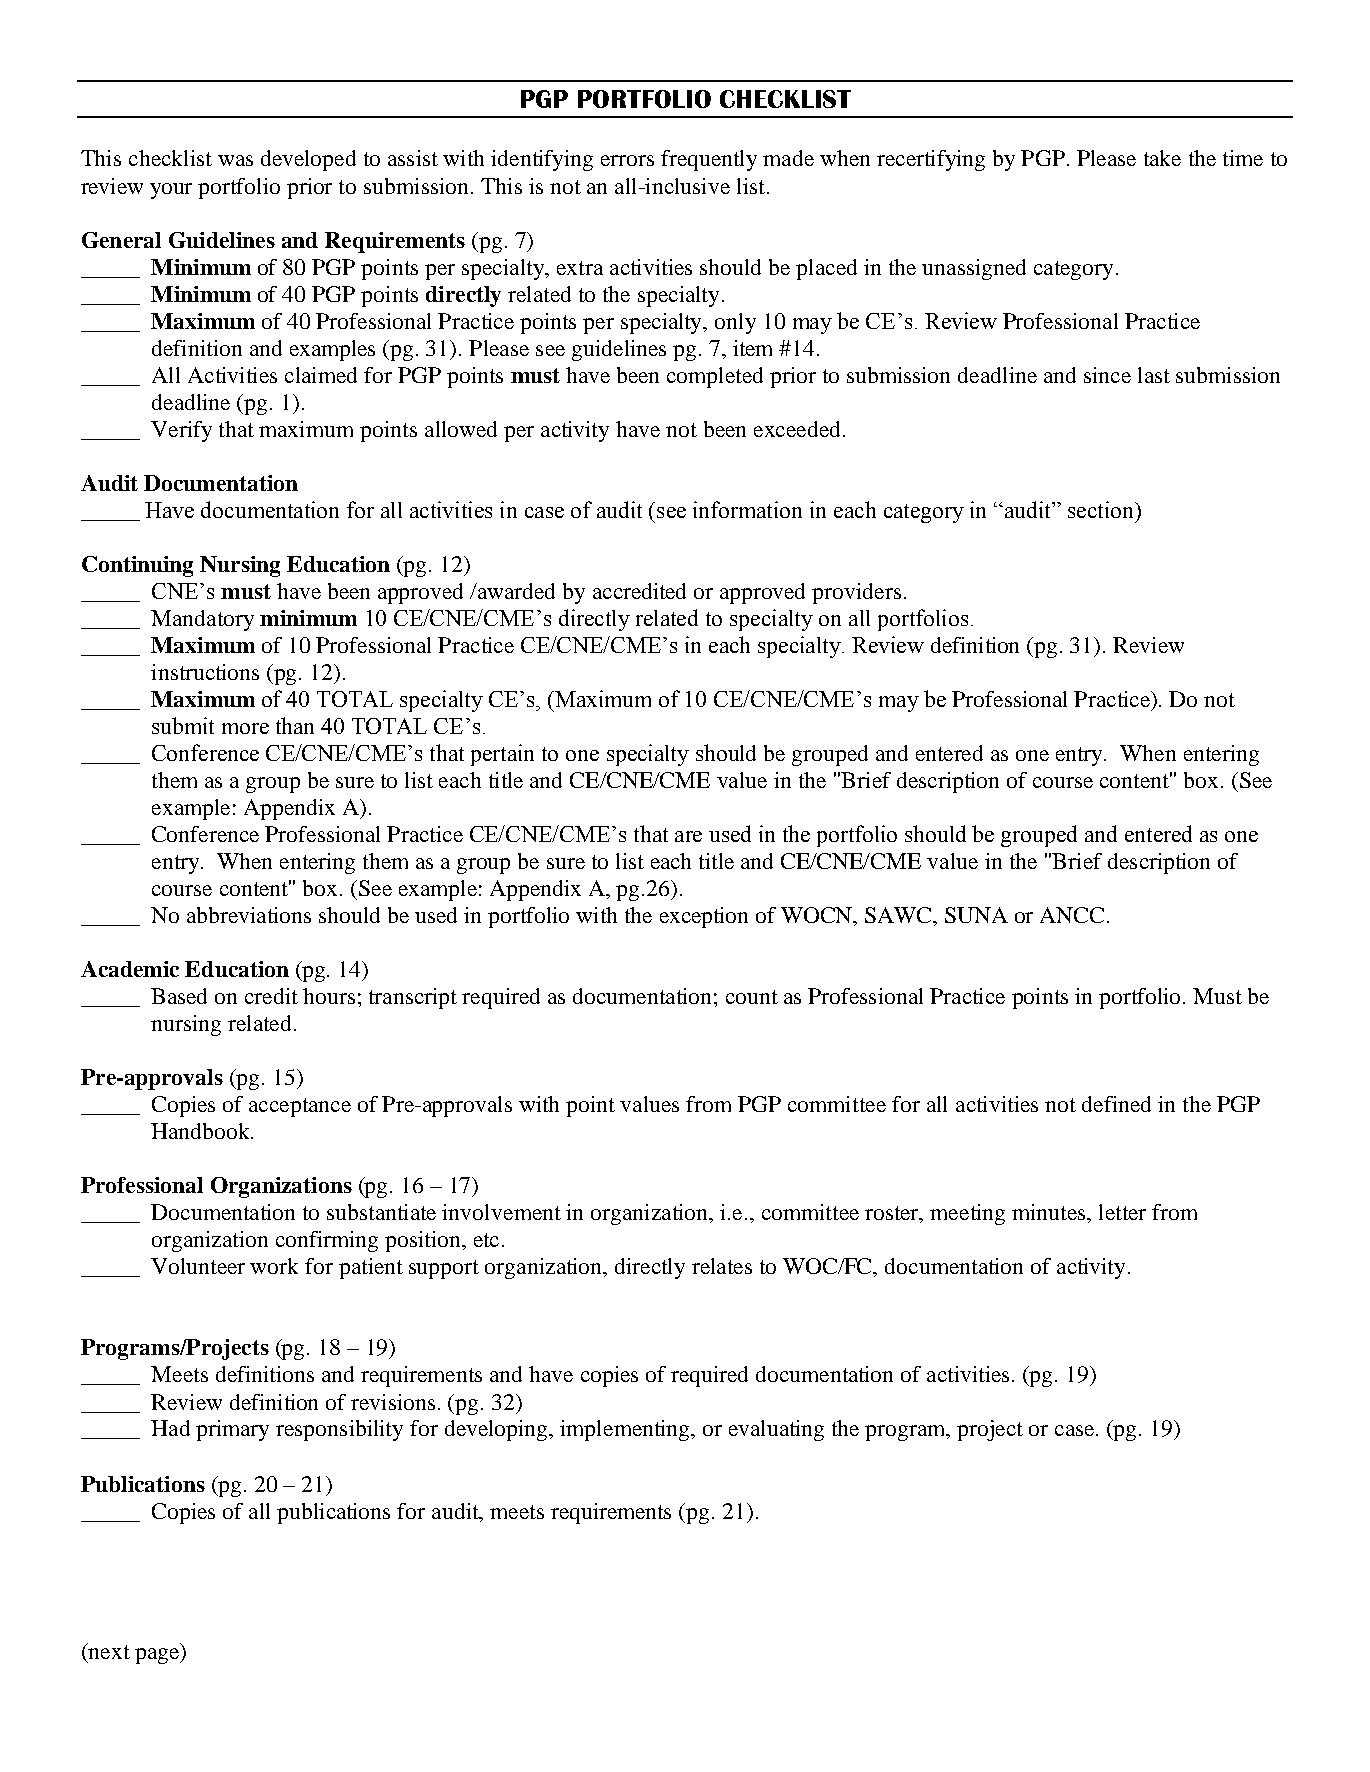 This page has height=1772, width=1370. What do you see at coordinates (976, 915) in the page?
I see `SUNA` at bounding box center [976, 915].
